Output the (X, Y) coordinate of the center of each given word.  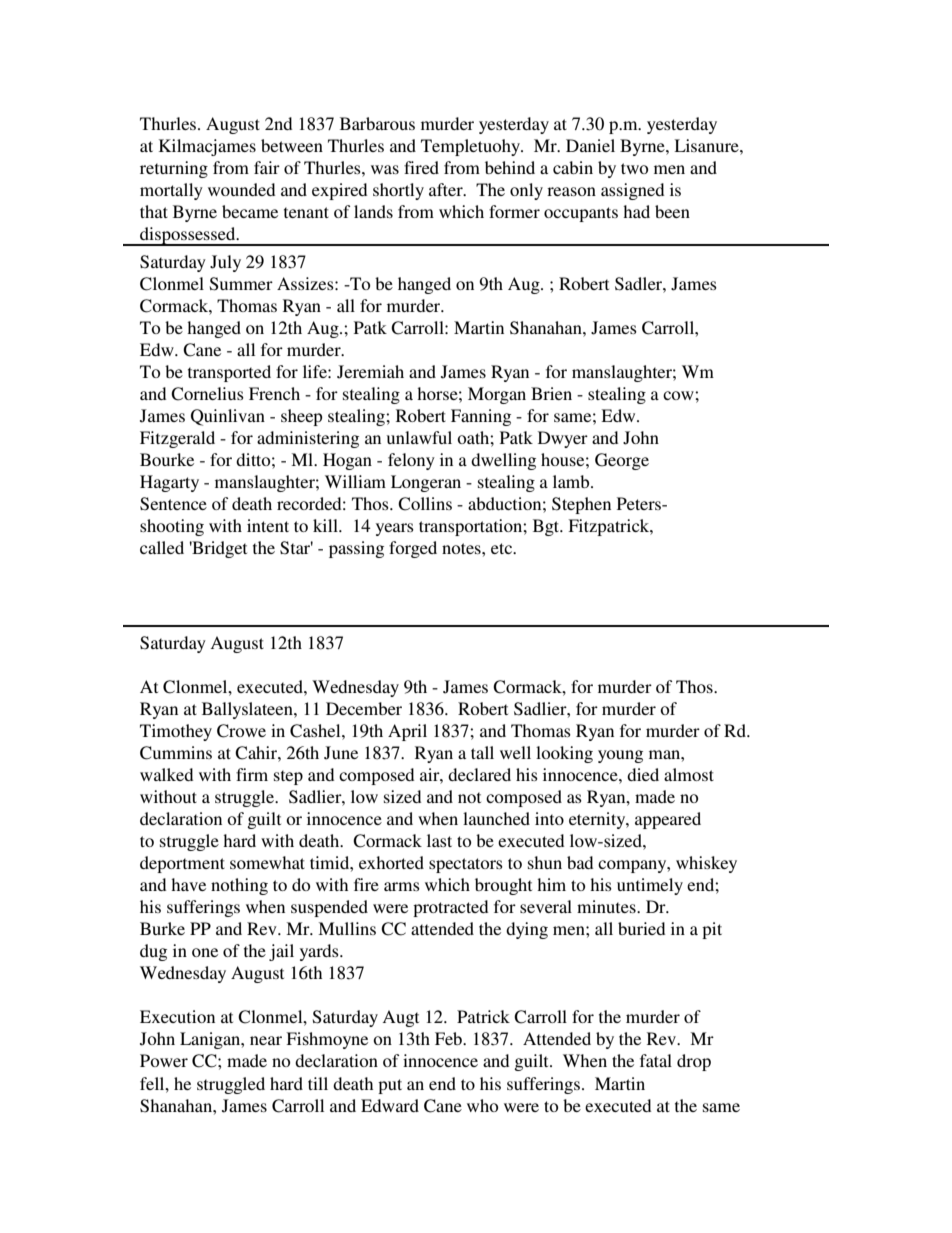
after (447, 189)
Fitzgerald (177, 439)
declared (479, 774)
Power (164, 1060)
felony (411, 461)
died (643, 774)
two (634, 168)
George (622, 461)
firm (252, 774)
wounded (241, 189)
